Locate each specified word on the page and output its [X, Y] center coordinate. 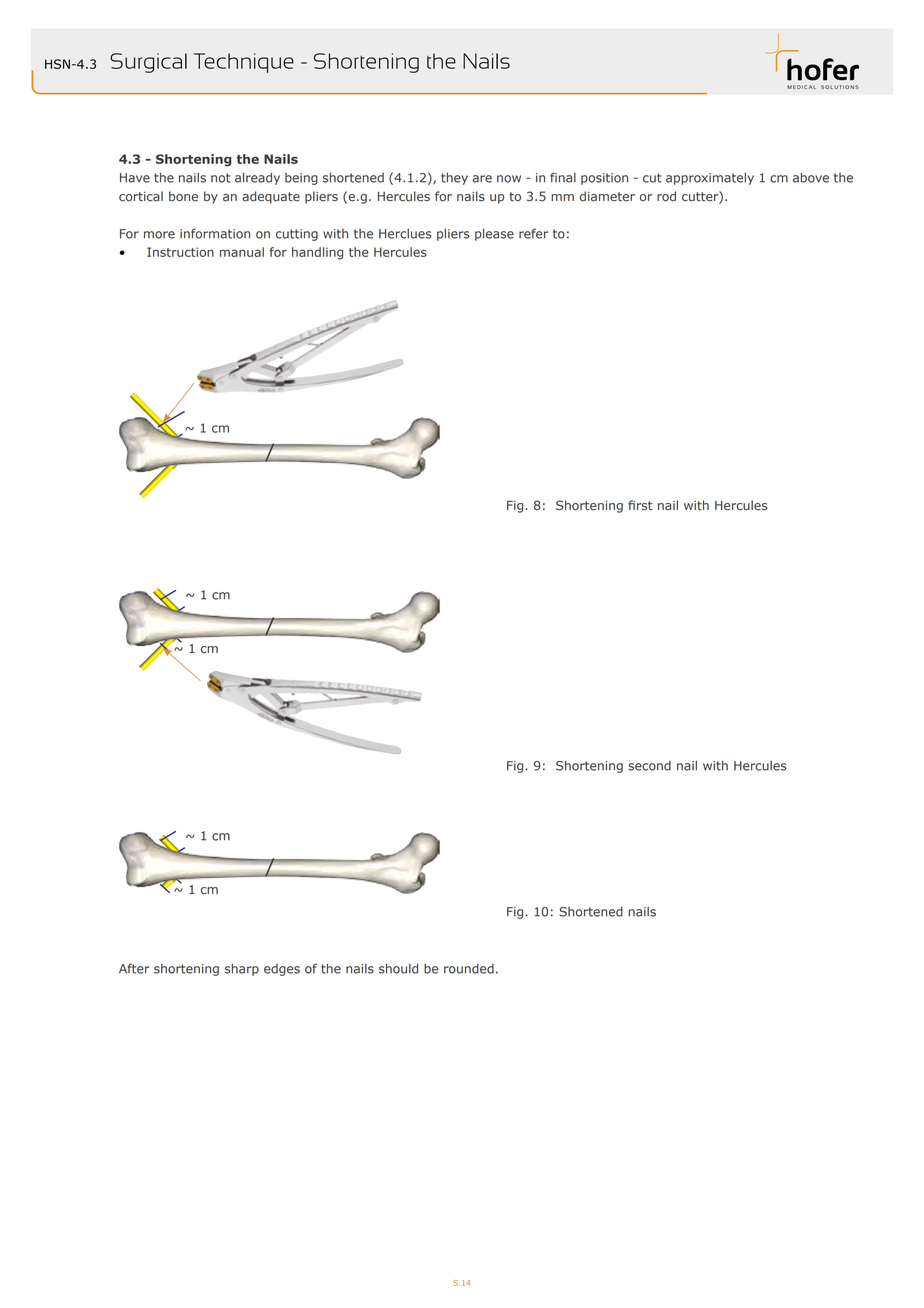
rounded [469, 969]
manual [242, 252]
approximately [710, 178]
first [640, 505]
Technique [243, 63]
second [649, 766]
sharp [242, 969]
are [482, 179]
